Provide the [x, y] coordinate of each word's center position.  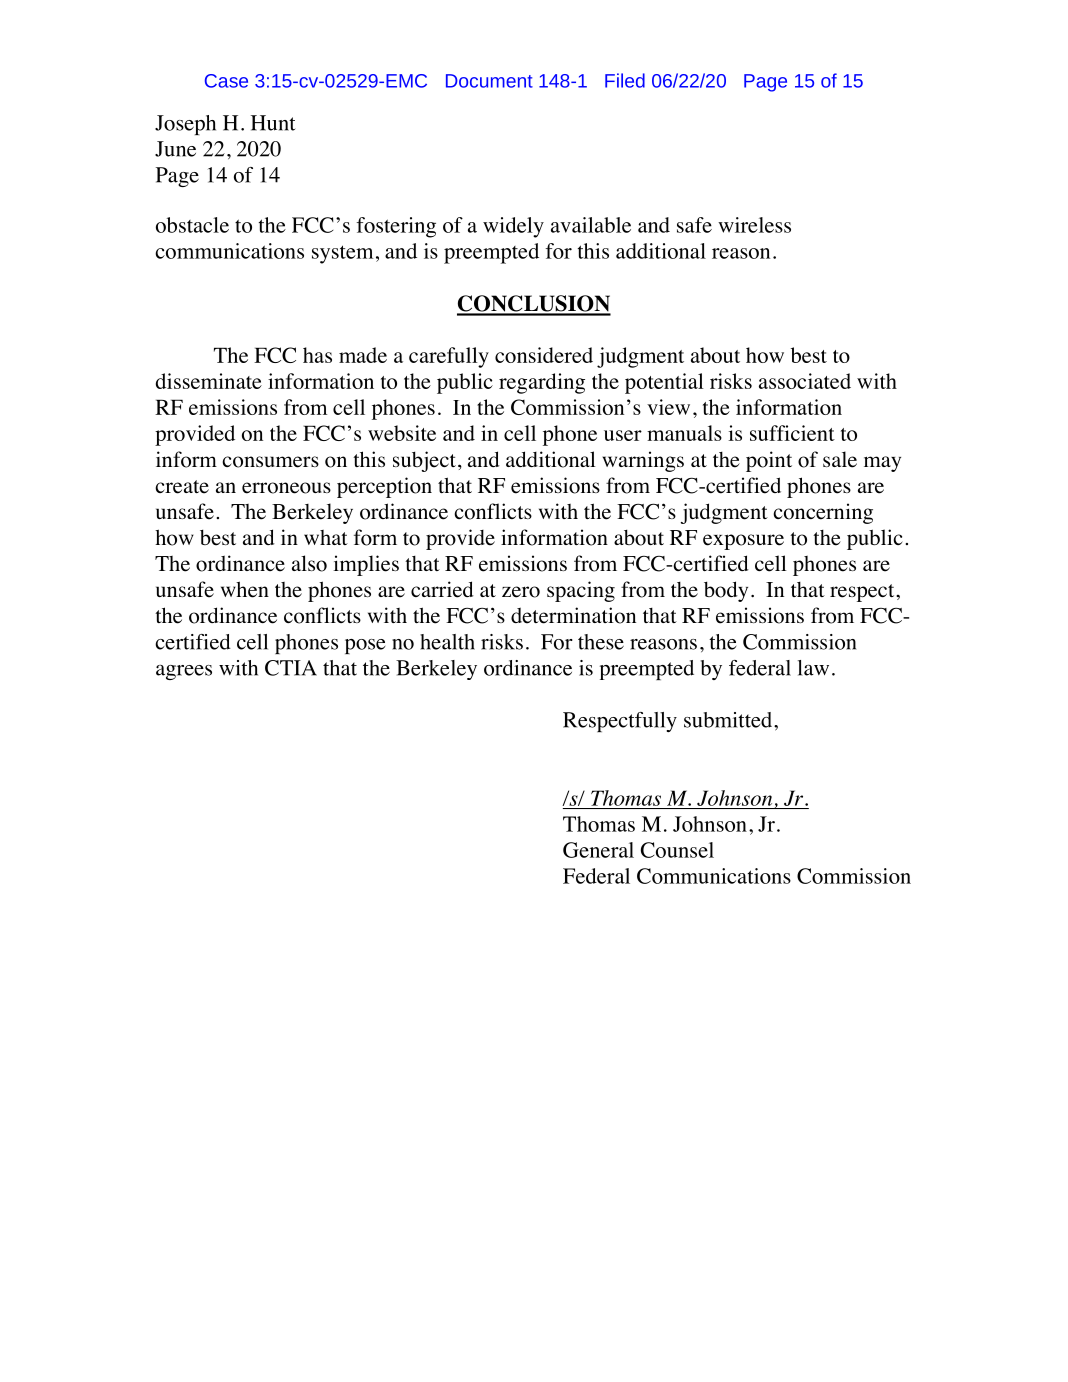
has [317, 355]
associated [805, 381]
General [598, 850]
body [726, 591]
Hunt [273, 123]
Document [489, 81]
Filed [625, 80]
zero [521, 592]
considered [544, 355]
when [245, 589]
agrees [184, 672]
